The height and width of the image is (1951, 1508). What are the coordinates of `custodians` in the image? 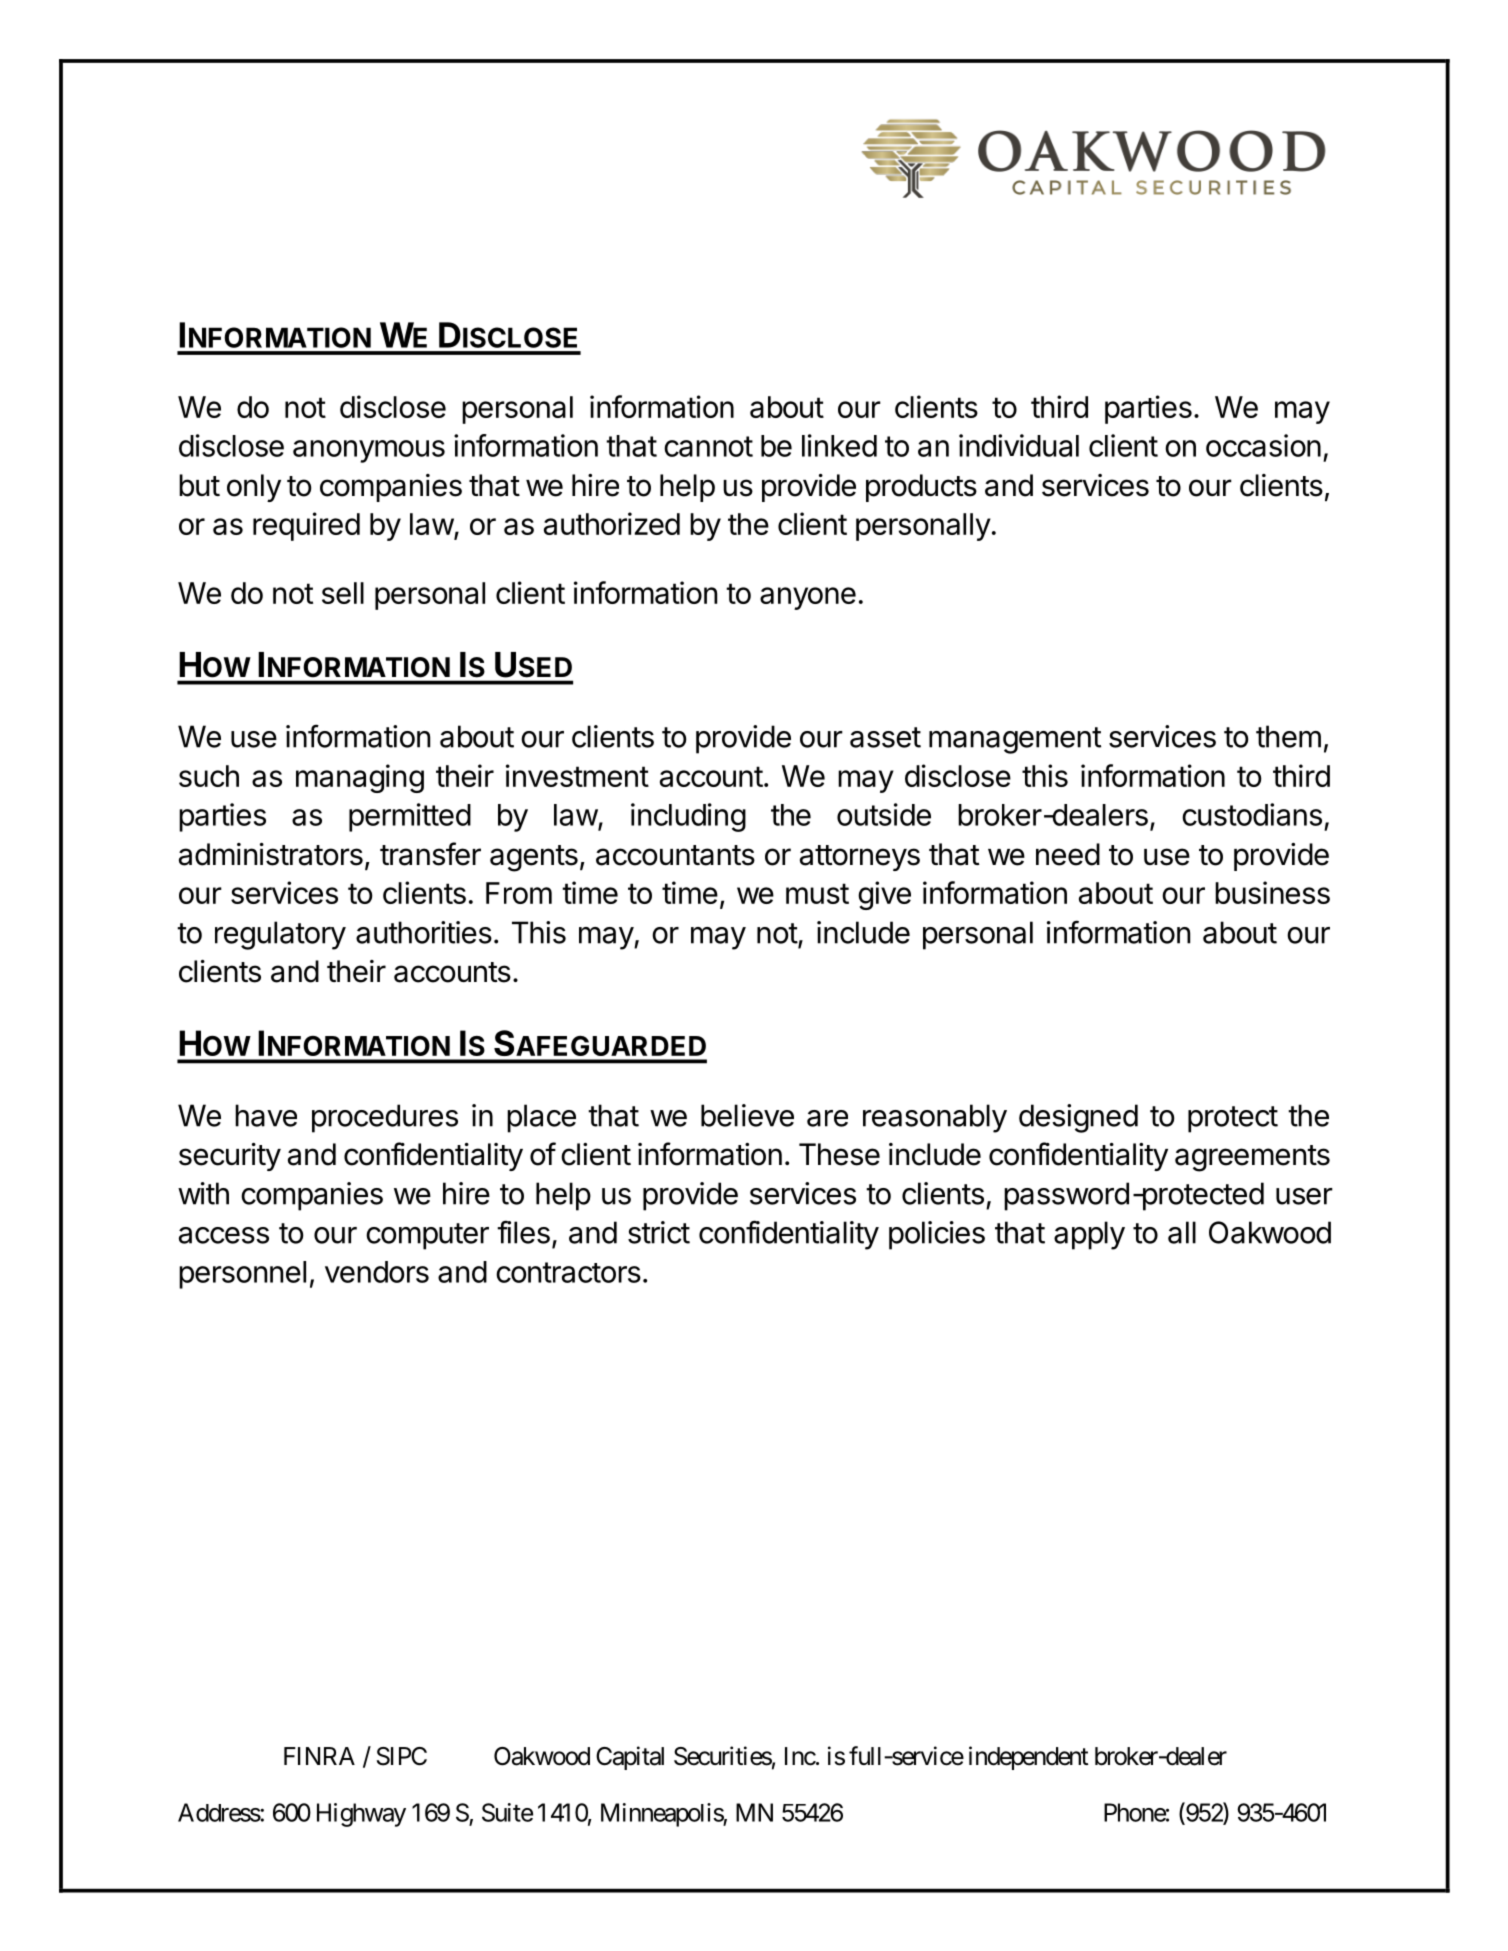 It's located at (1252, 814).
